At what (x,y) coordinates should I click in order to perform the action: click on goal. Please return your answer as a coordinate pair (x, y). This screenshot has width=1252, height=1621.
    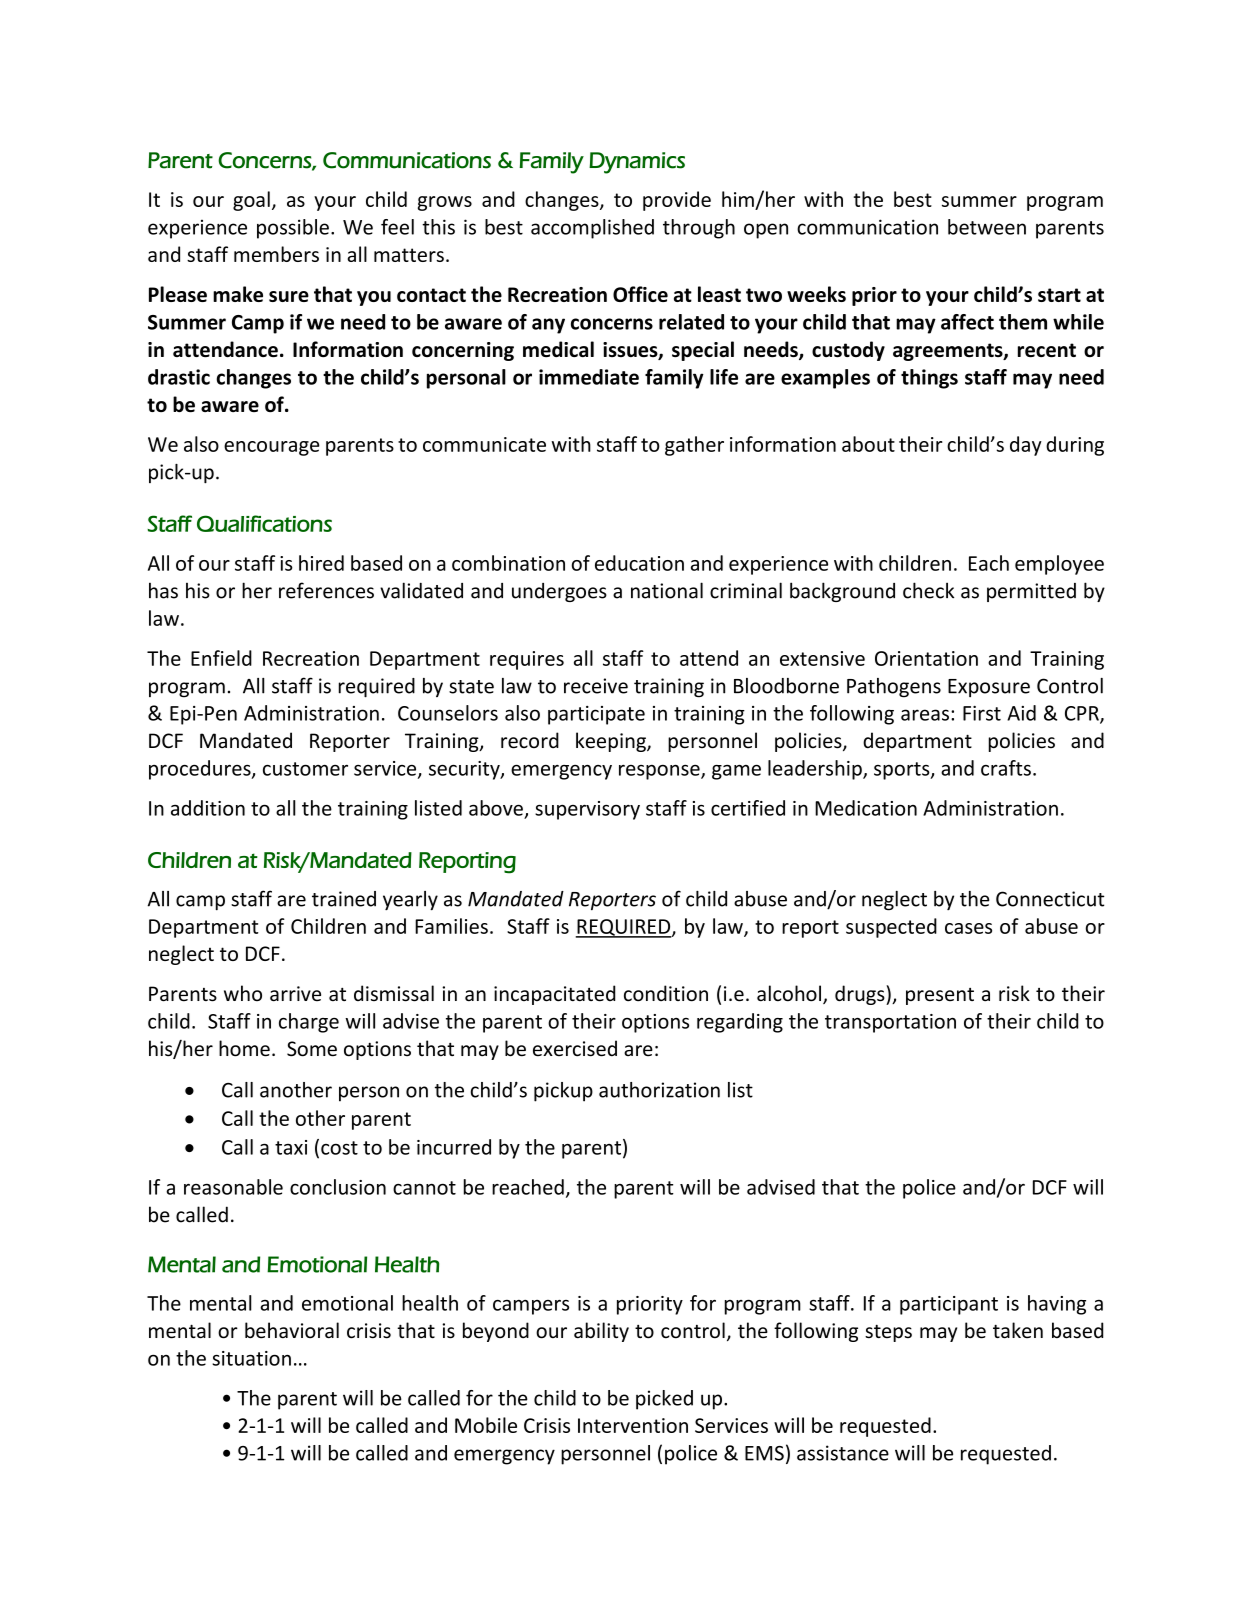
    Looking at the image, I should click on (251, 201).
